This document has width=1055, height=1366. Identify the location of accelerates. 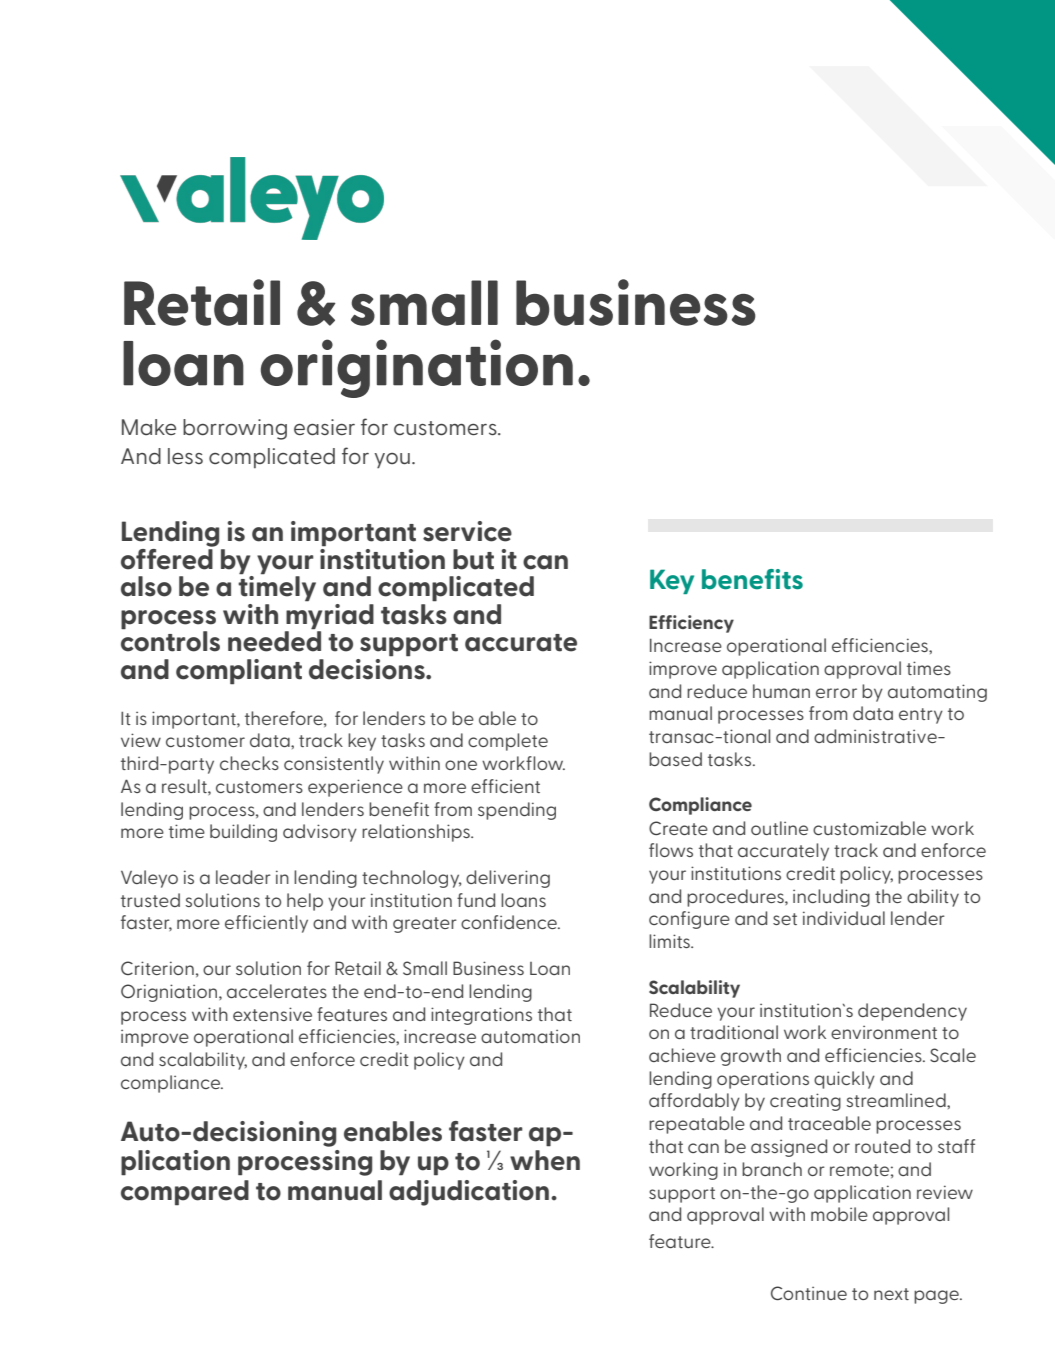
(277, 991).
